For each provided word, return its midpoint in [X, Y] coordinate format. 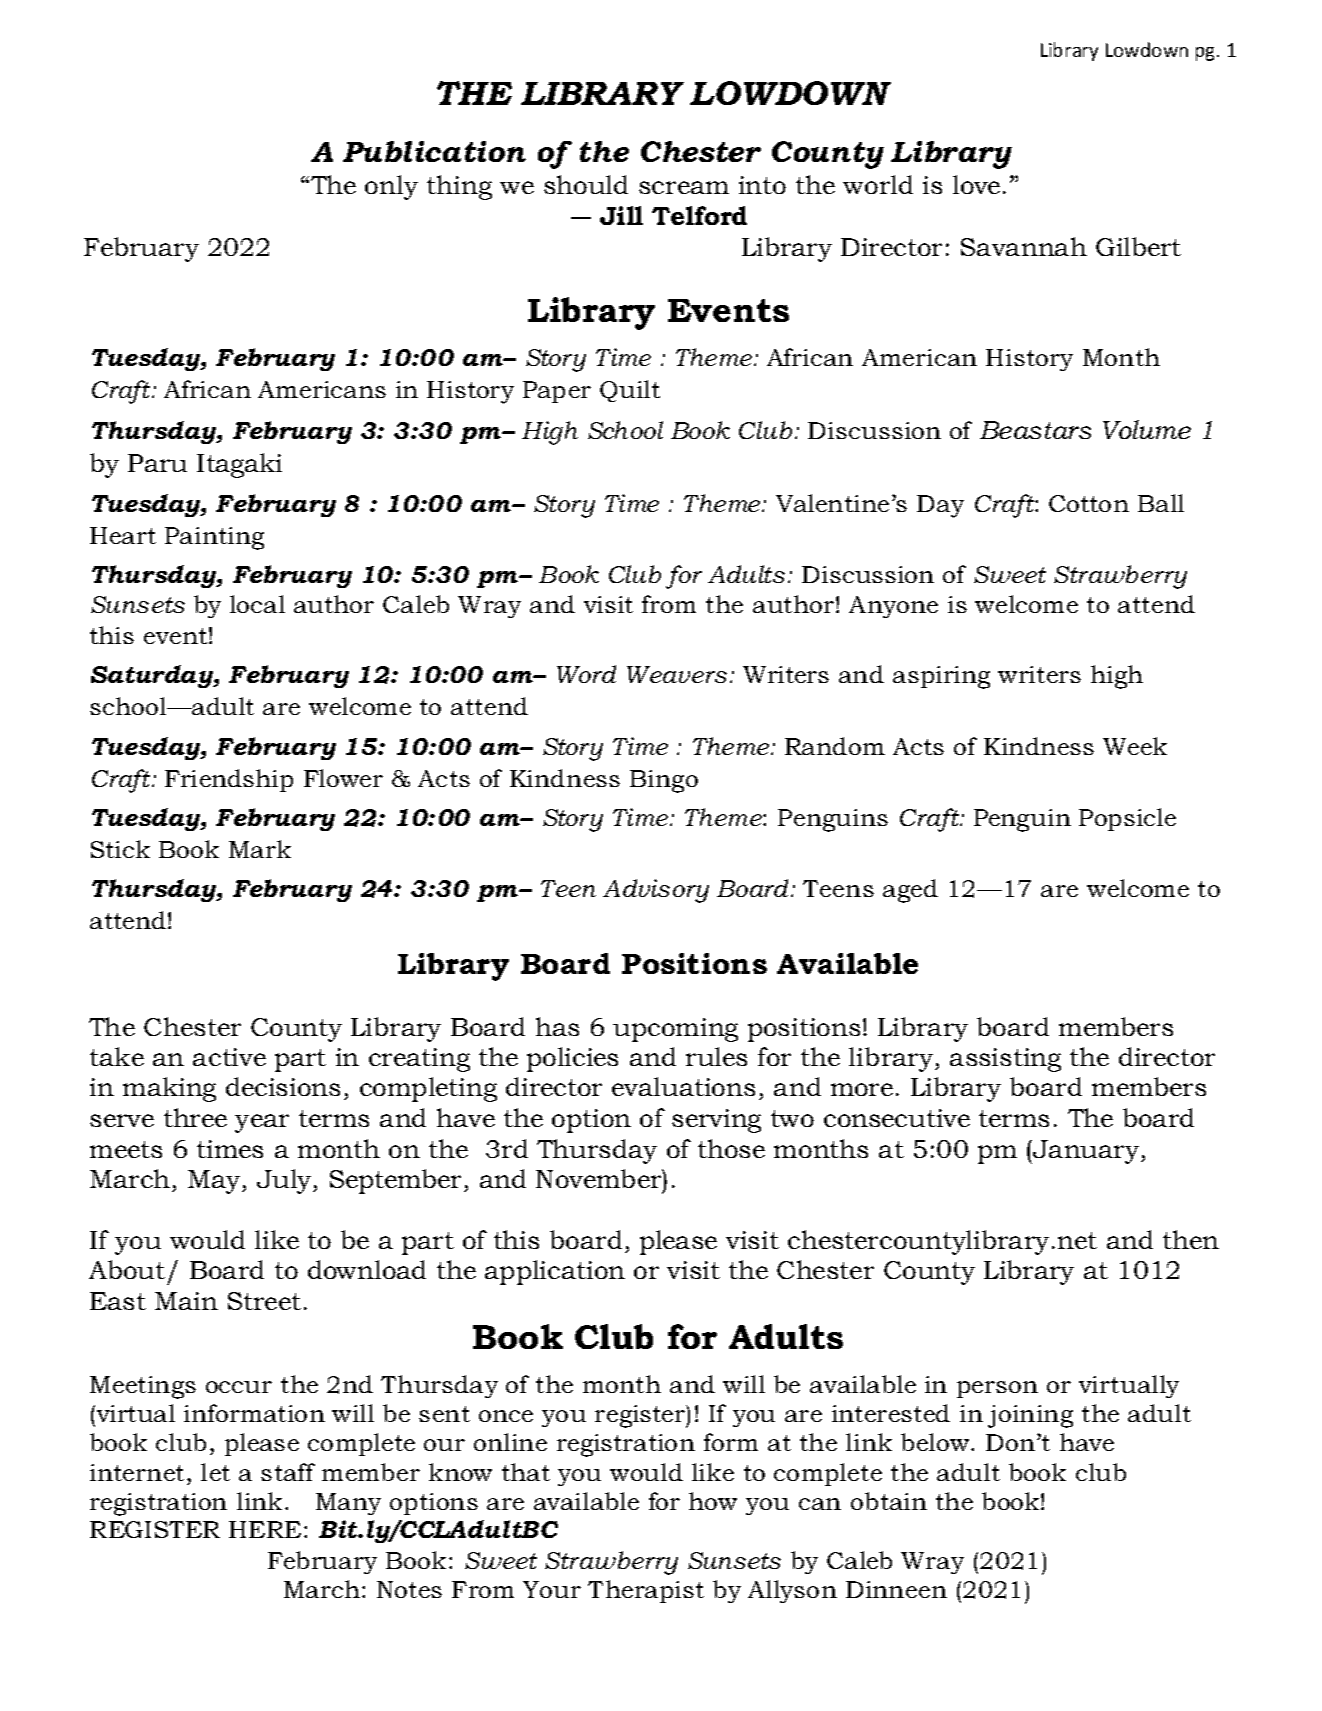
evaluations [683, 1086]
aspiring [941, 677]
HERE [265, 1529]
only [391, 187]
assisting [1005, 1060]
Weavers [677, 674]
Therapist [646, 1591]
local [257, 604]
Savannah [1024, 246]
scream [684, 187]
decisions [283, 1086]
